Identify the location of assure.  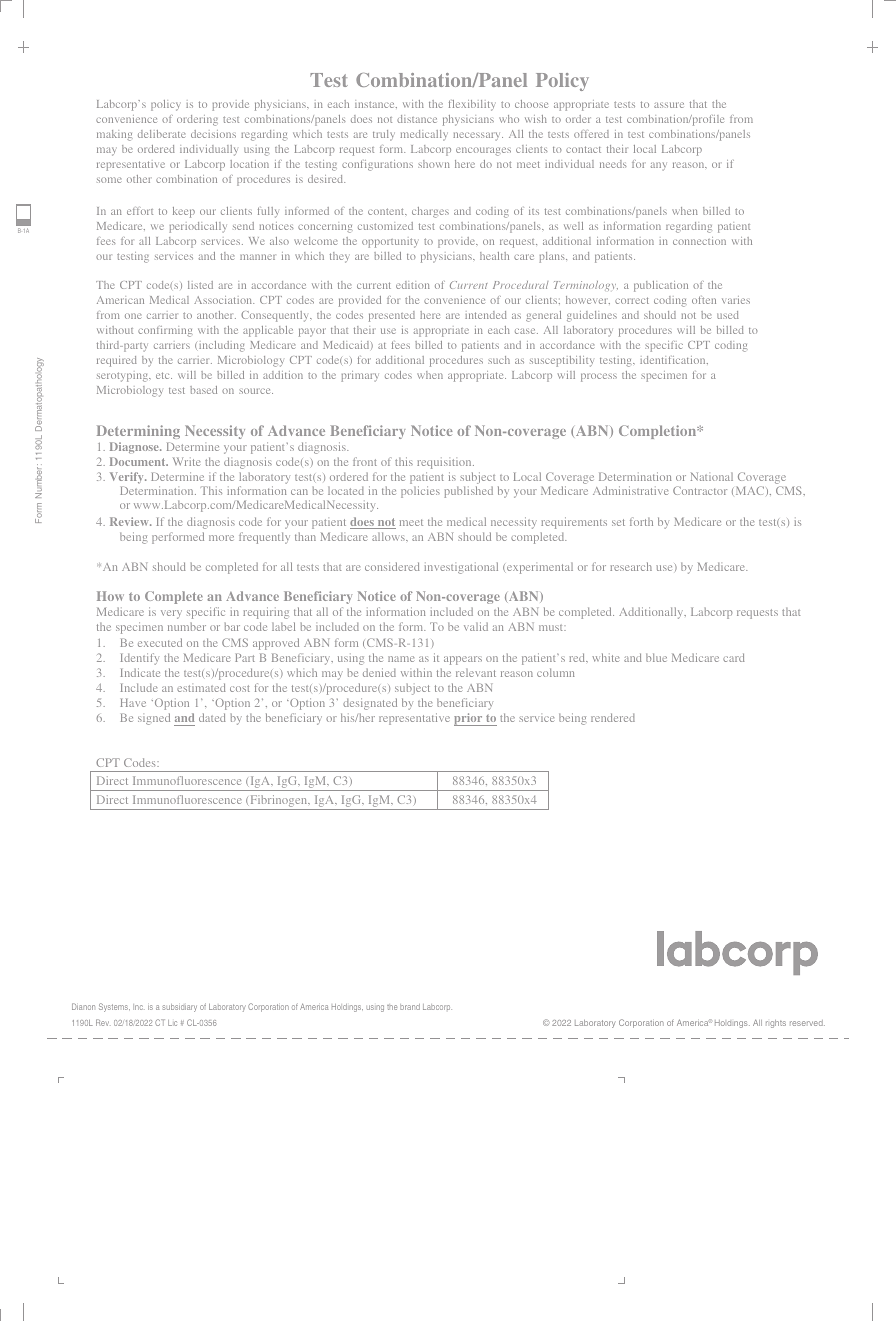
(669, 105).
